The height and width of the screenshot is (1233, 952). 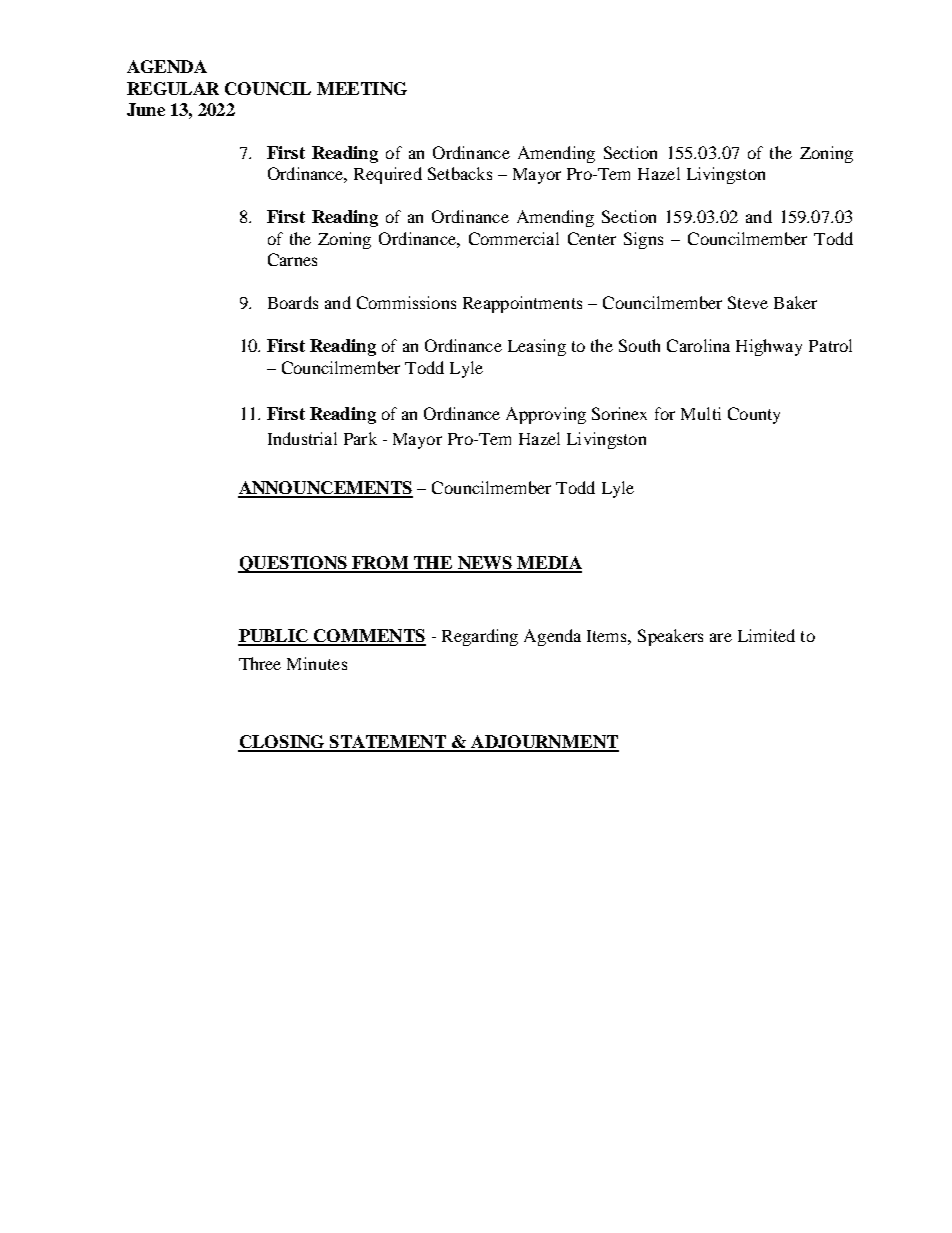 I want to click on MEETING, so click(x=362, y=88).
